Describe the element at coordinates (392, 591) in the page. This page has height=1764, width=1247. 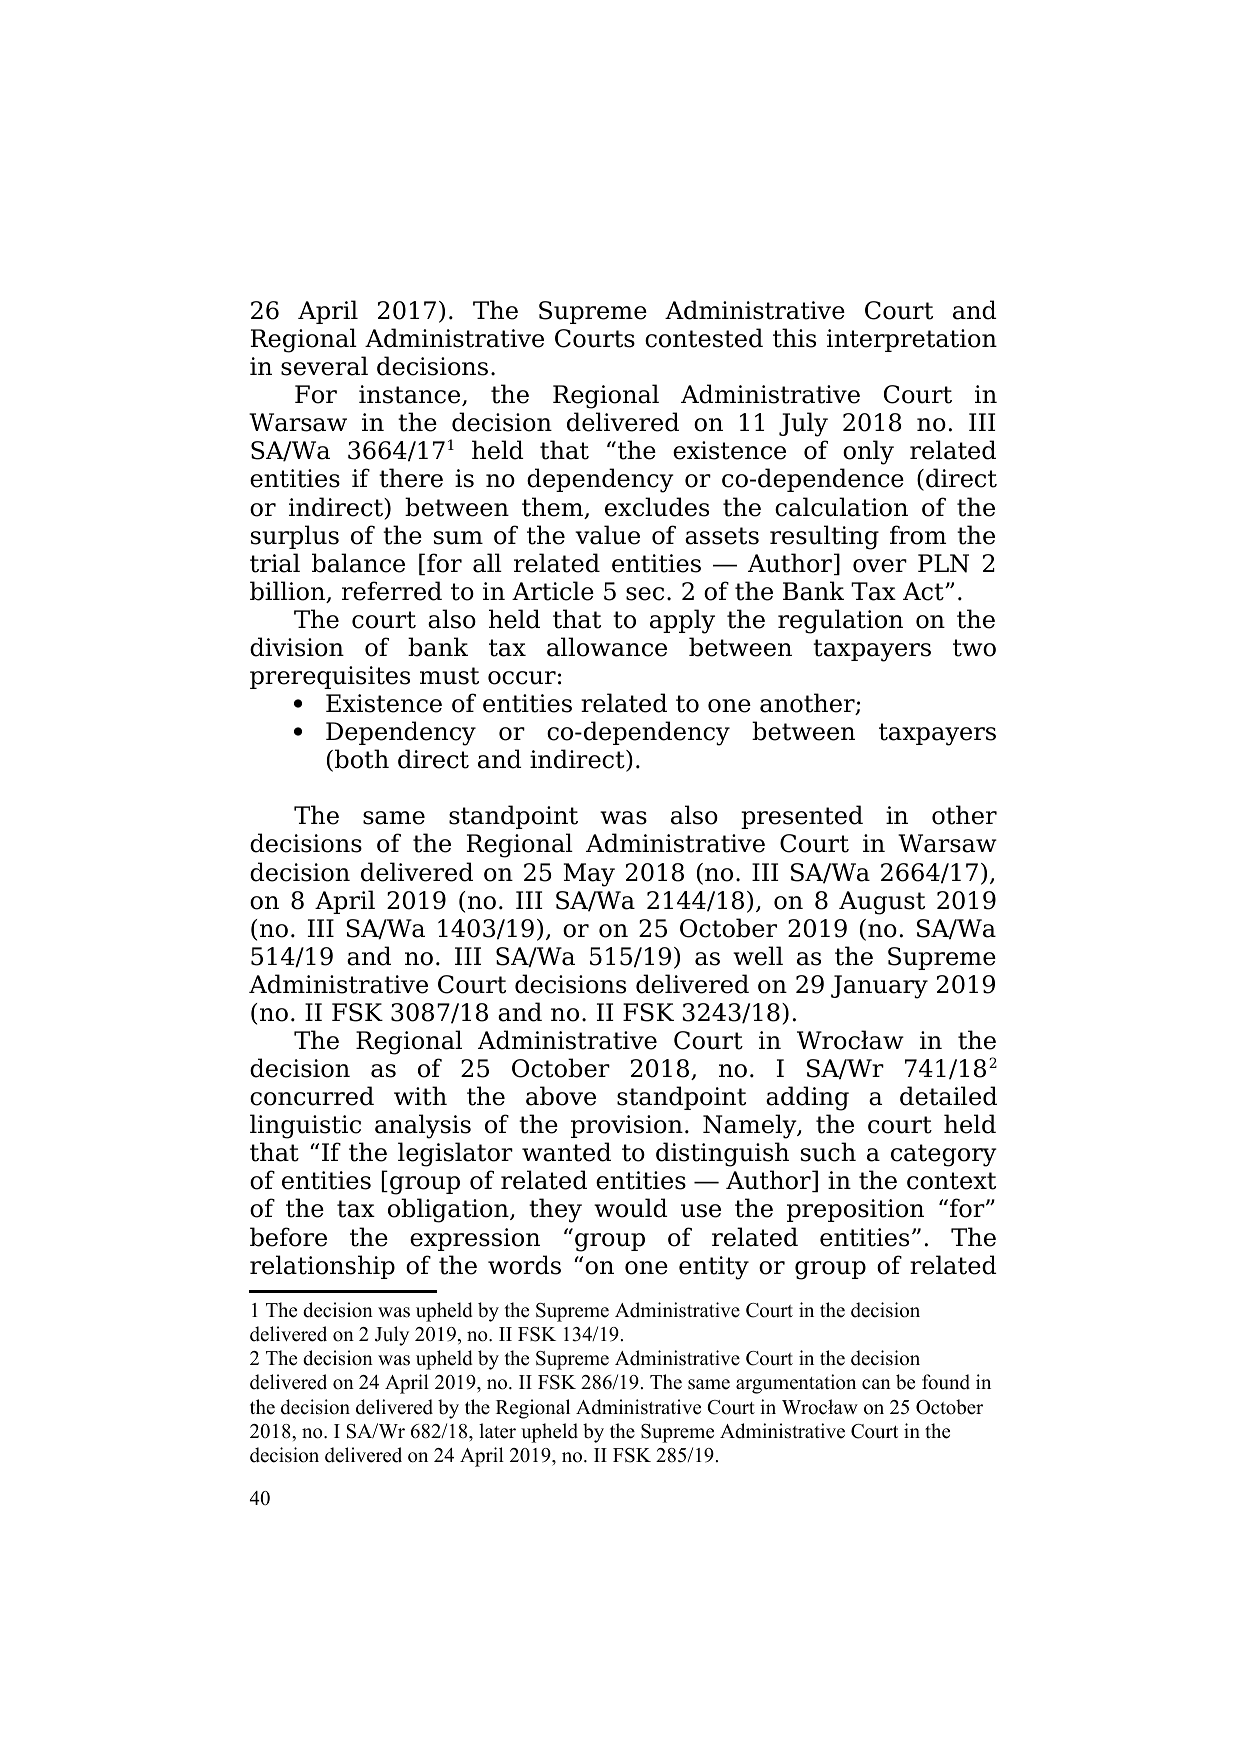
I see `referred` at that location.
